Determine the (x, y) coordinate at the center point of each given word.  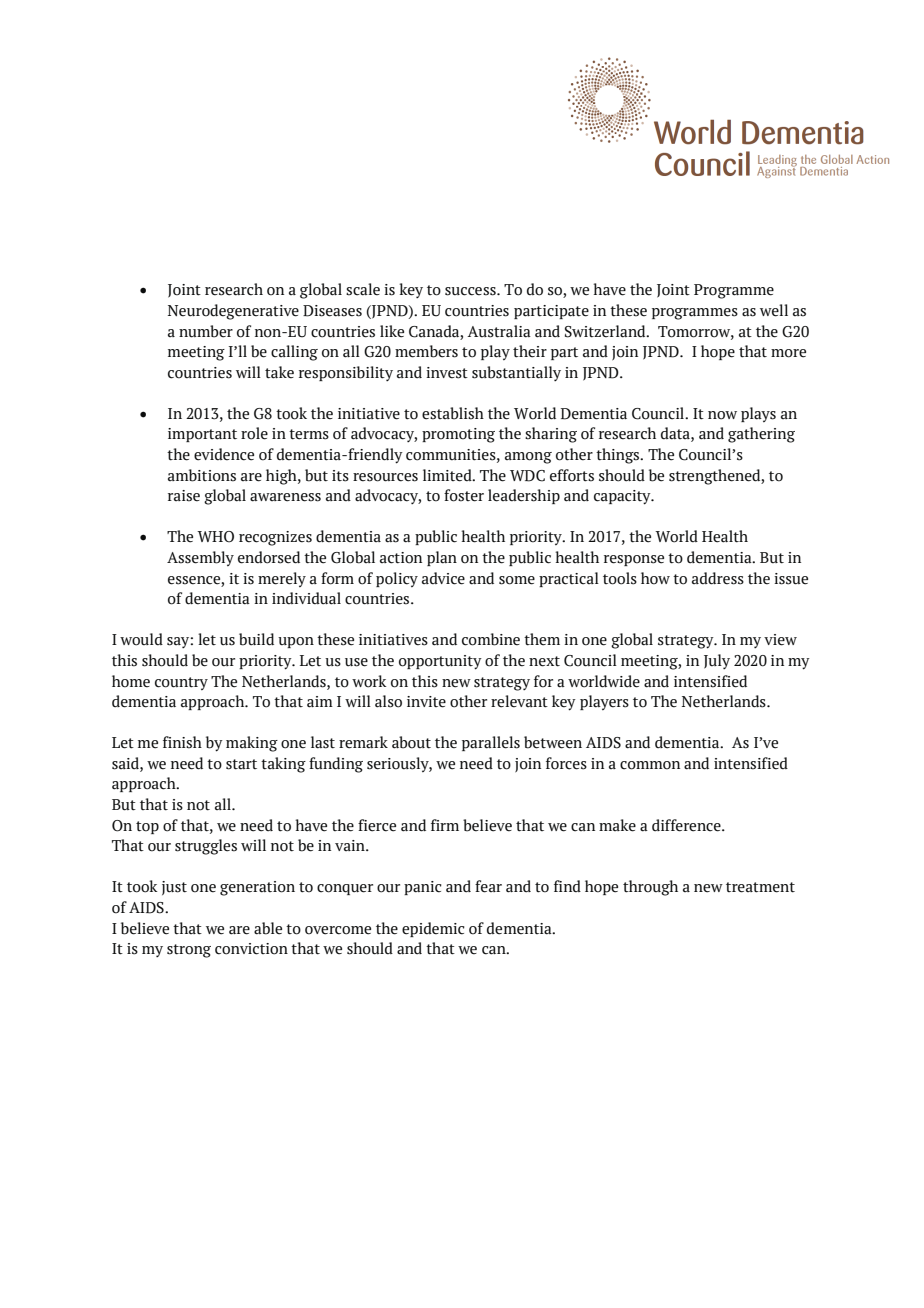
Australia (499, 331)
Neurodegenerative (233, 312)
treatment (760, 887)
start (241, 764)
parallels (491, 743)
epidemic (433, 929)
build (256, 639)
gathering (761, 435)
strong (189, 951)
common (650, 765)
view (780, 640)
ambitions (202, 475)
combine (491, 639)
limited (448, 475)
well (774, 310)
